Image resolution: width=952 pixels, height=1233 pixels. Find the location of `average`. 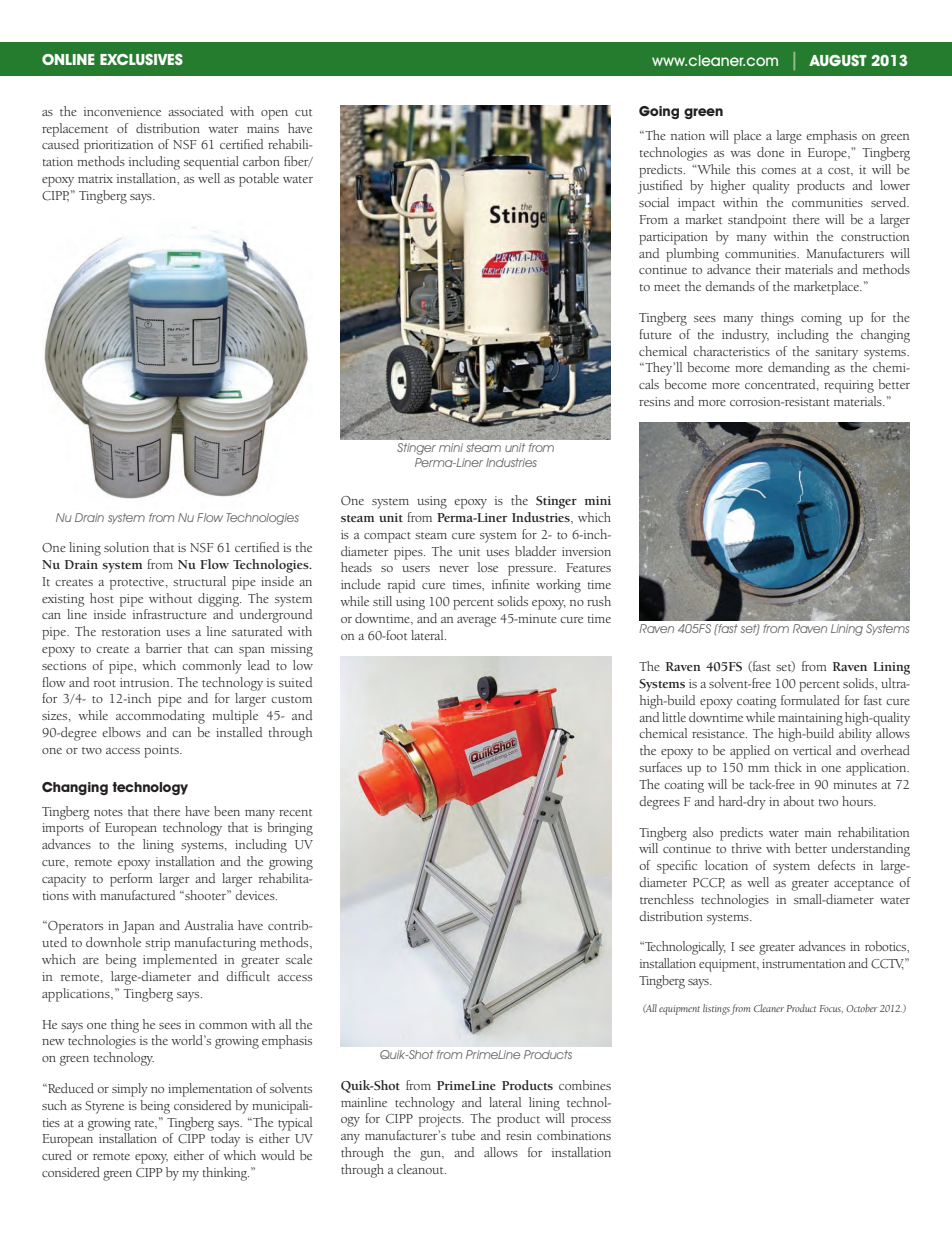

average is located at coordinates (476, 622).
